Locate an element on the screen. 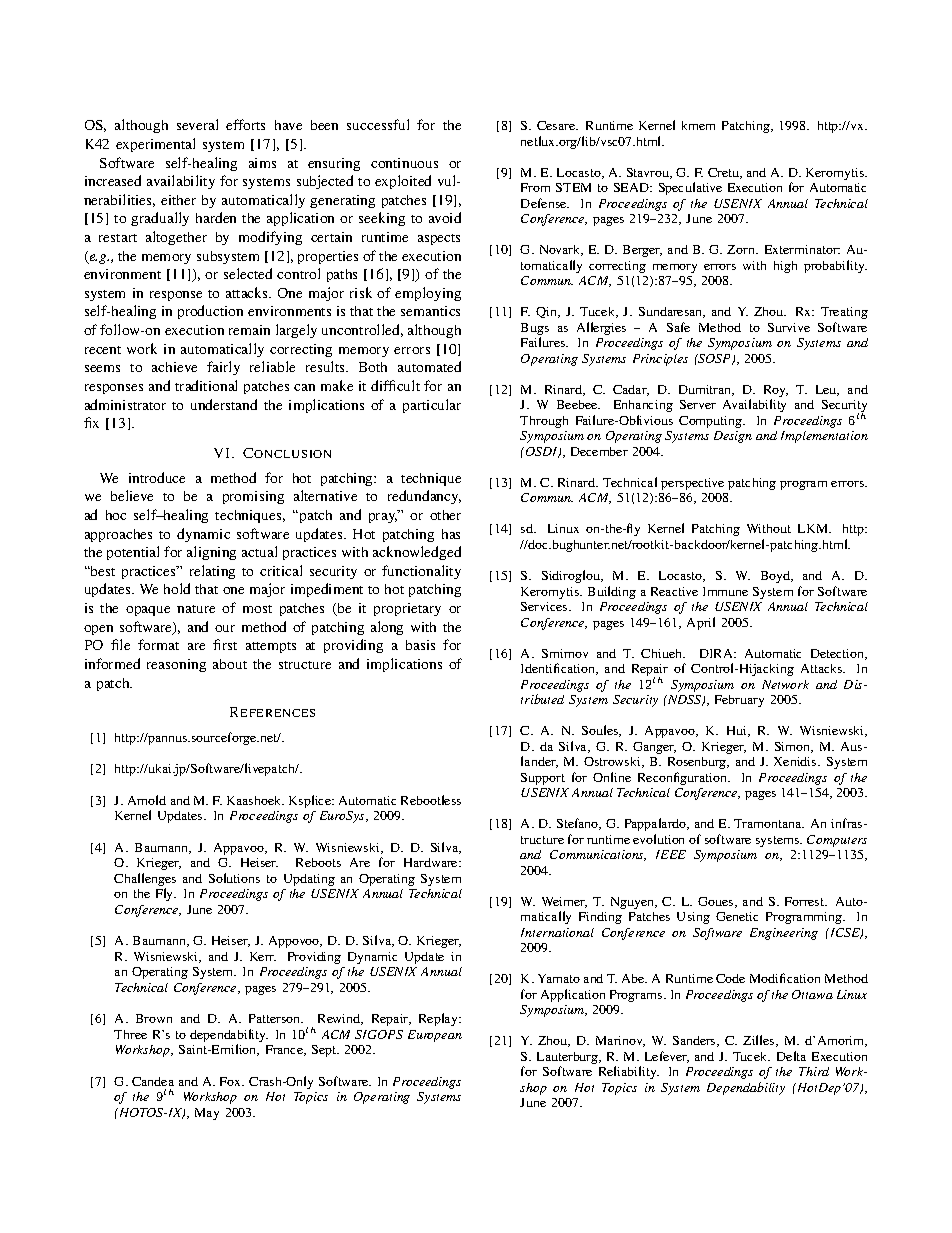 Image resolution: width=952 pixels, height=1233 pixels. redundancy is located at coordinates (424, 497).
